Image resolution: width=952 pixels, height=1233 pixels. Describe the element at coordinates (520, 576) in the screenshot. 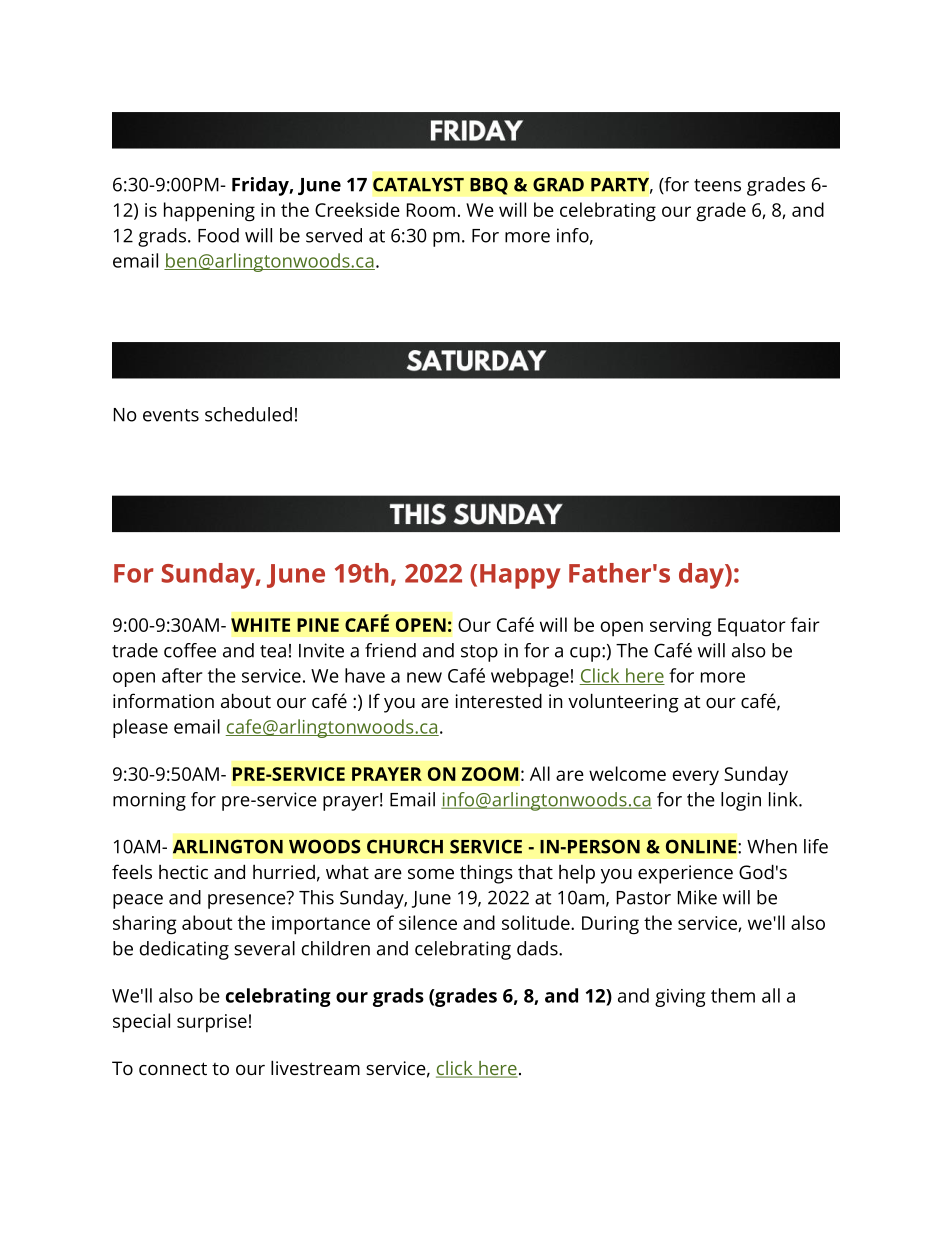

I see `Happy` at that location.
